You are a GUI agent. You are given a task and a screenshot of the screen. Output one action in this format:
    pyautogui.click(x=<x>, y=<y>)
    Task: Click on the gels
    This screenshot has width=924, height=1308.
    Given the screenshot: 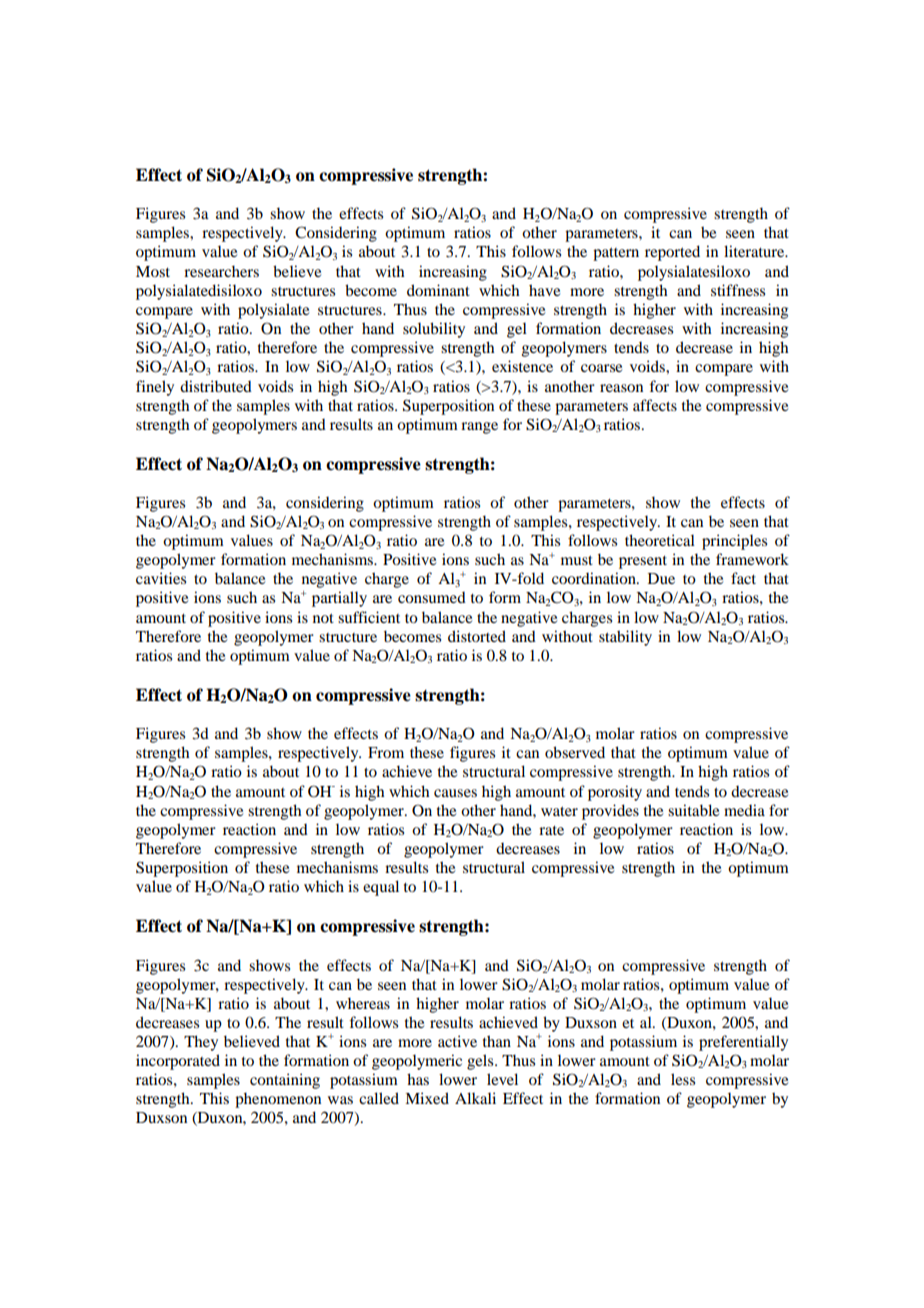 What is the action you would take?
    pyautogui.click(x=481, y=1062)
